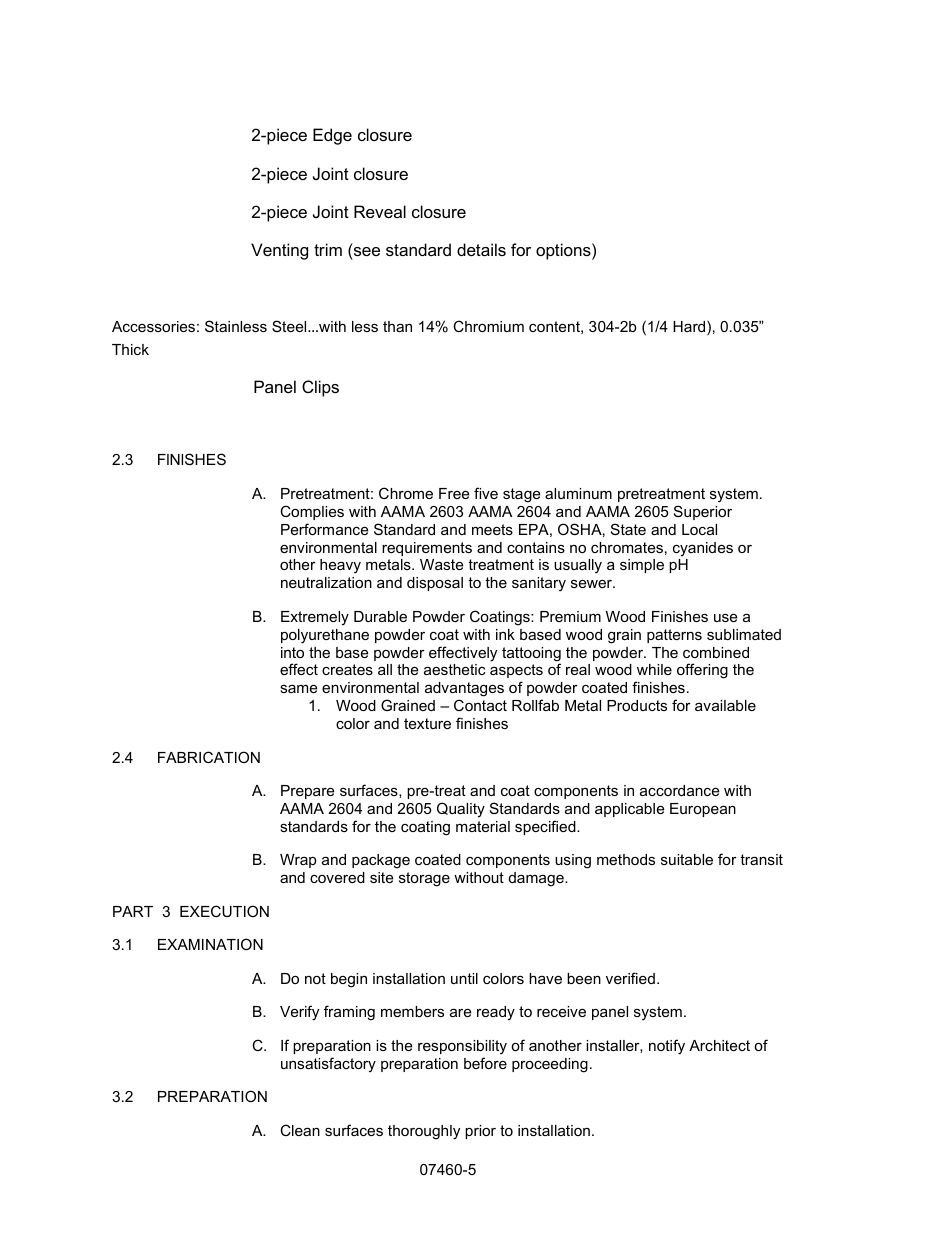  I want to click on FABRICATION, so click(209, 757).
